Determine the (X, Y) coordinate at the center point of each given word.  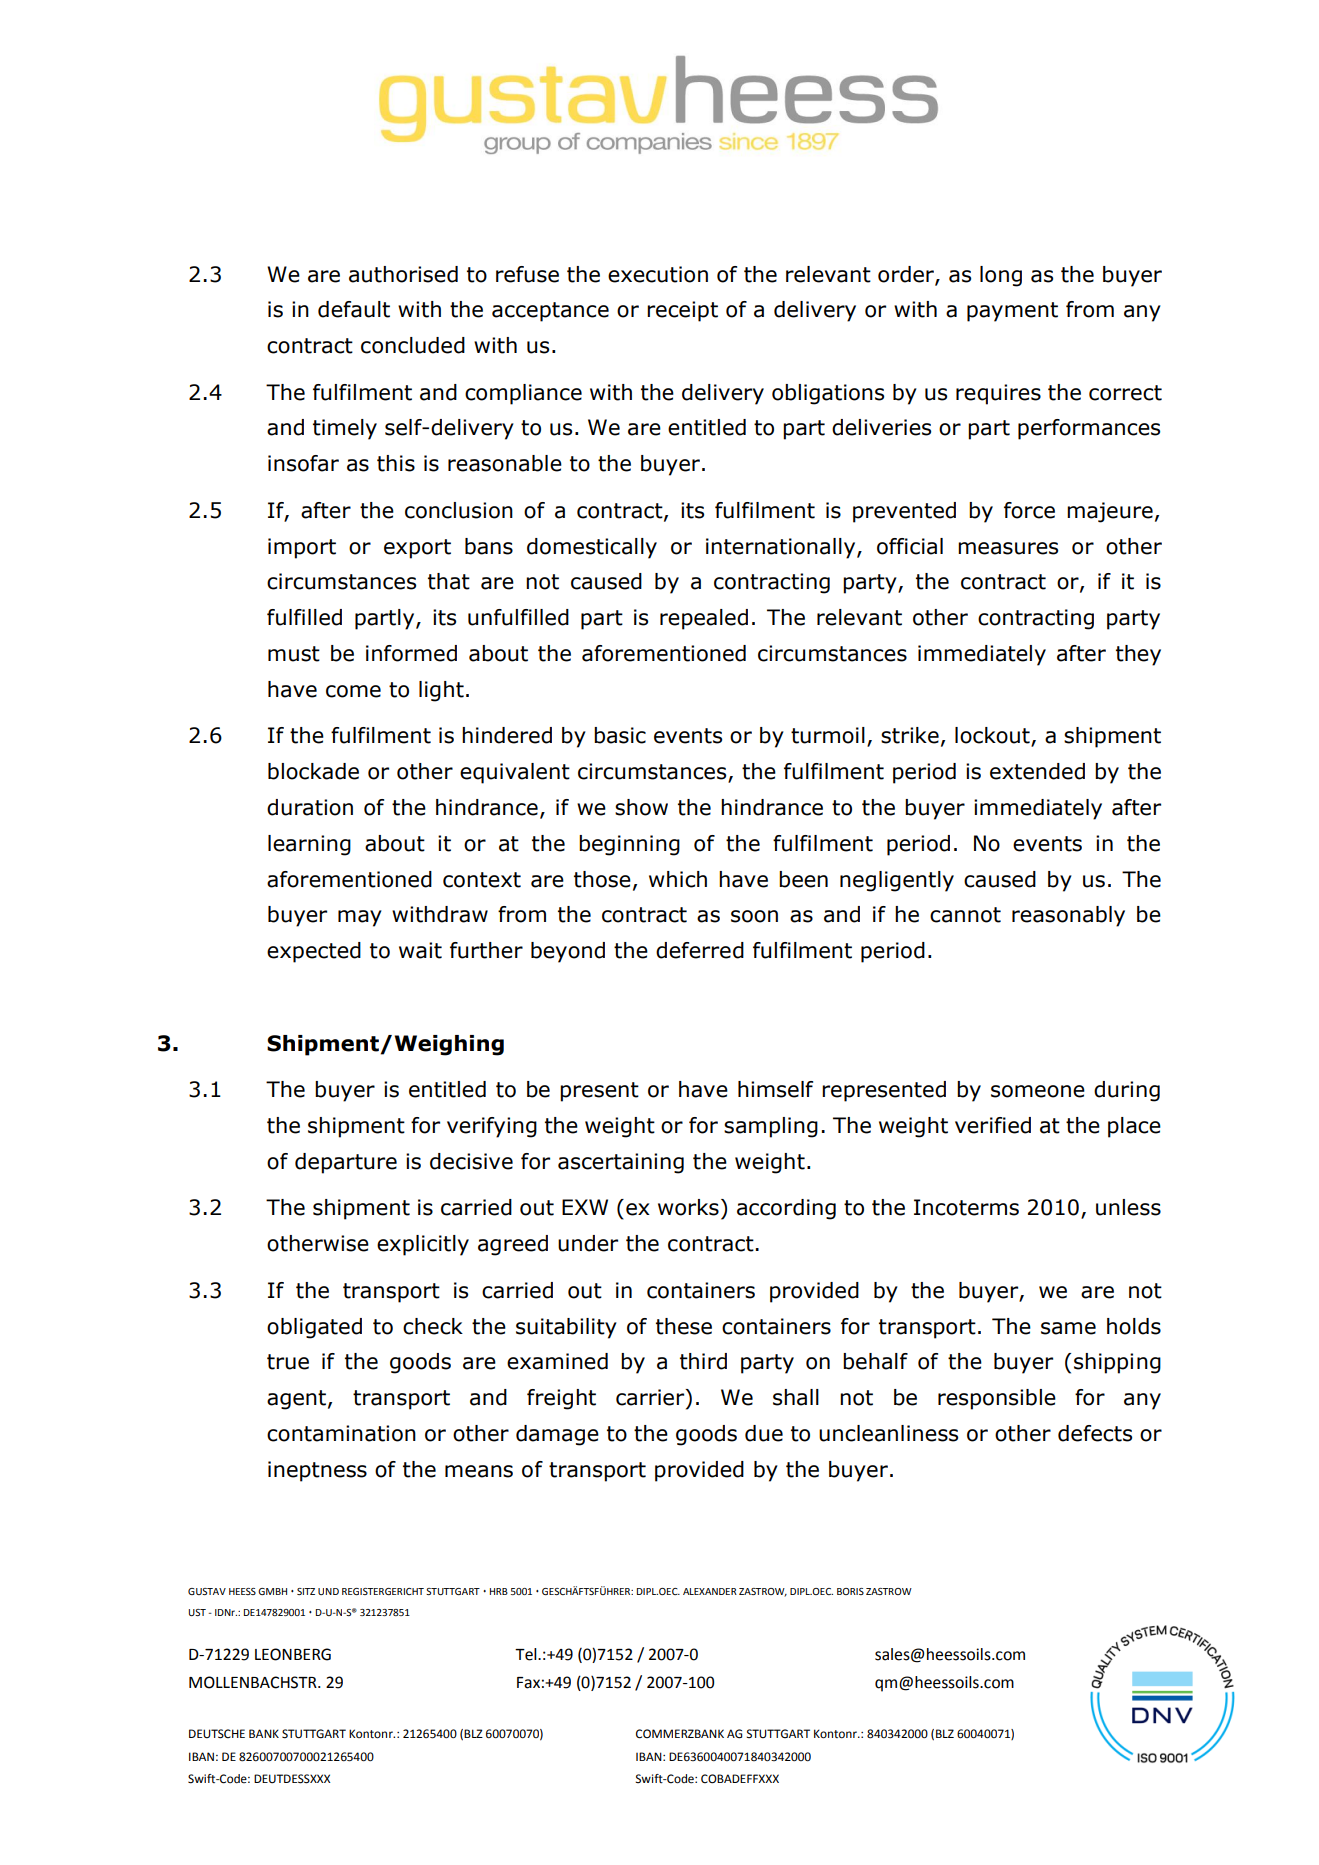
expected (314, 952)
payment (1012, 312)
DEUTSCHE (217, 1734)
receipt (682, 311)
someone (1038, 1091)
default (354, 309)
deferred (700, 950)
